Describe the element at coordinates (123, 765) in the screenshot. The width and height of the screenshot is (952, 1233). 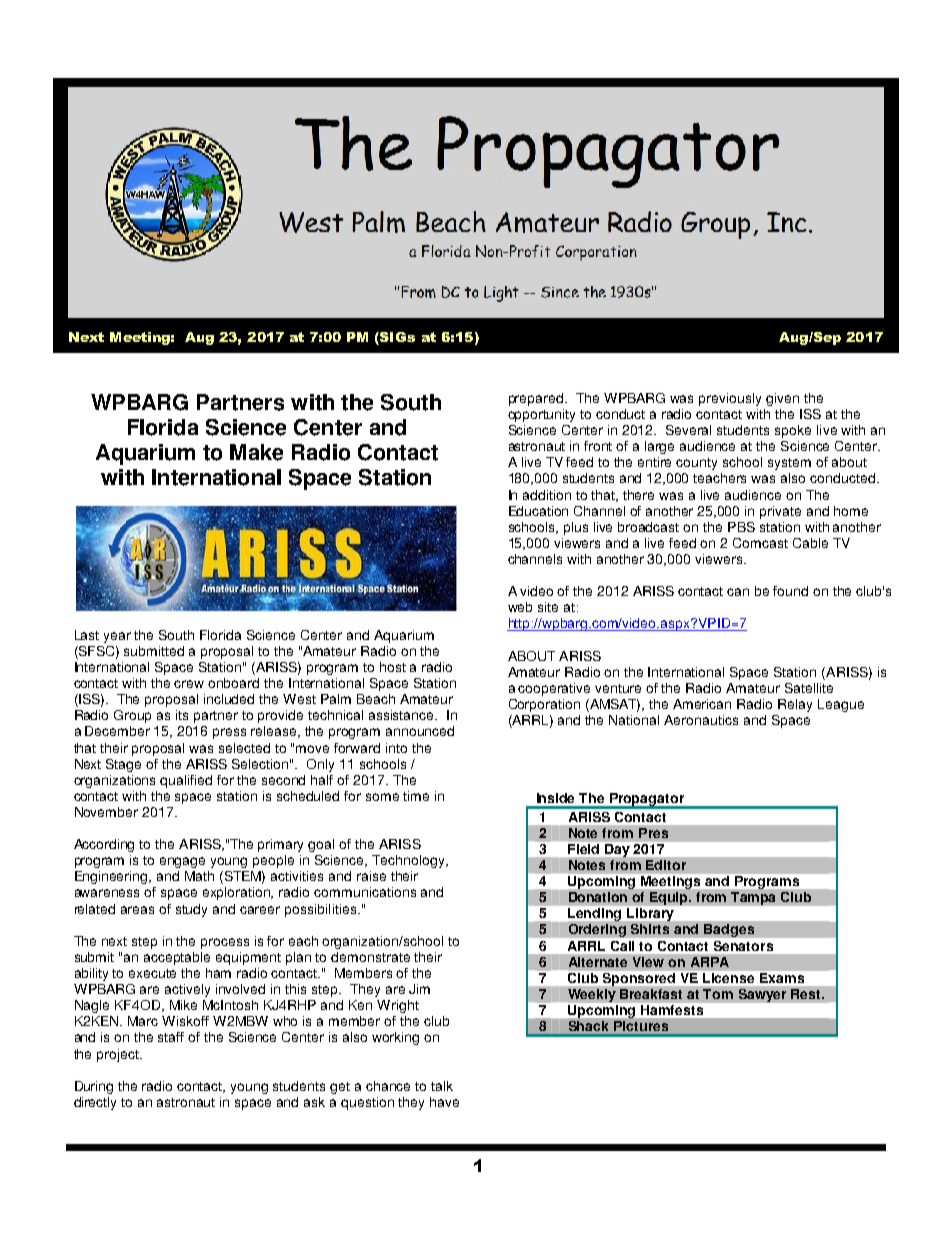
I see `Stage` at that location.
